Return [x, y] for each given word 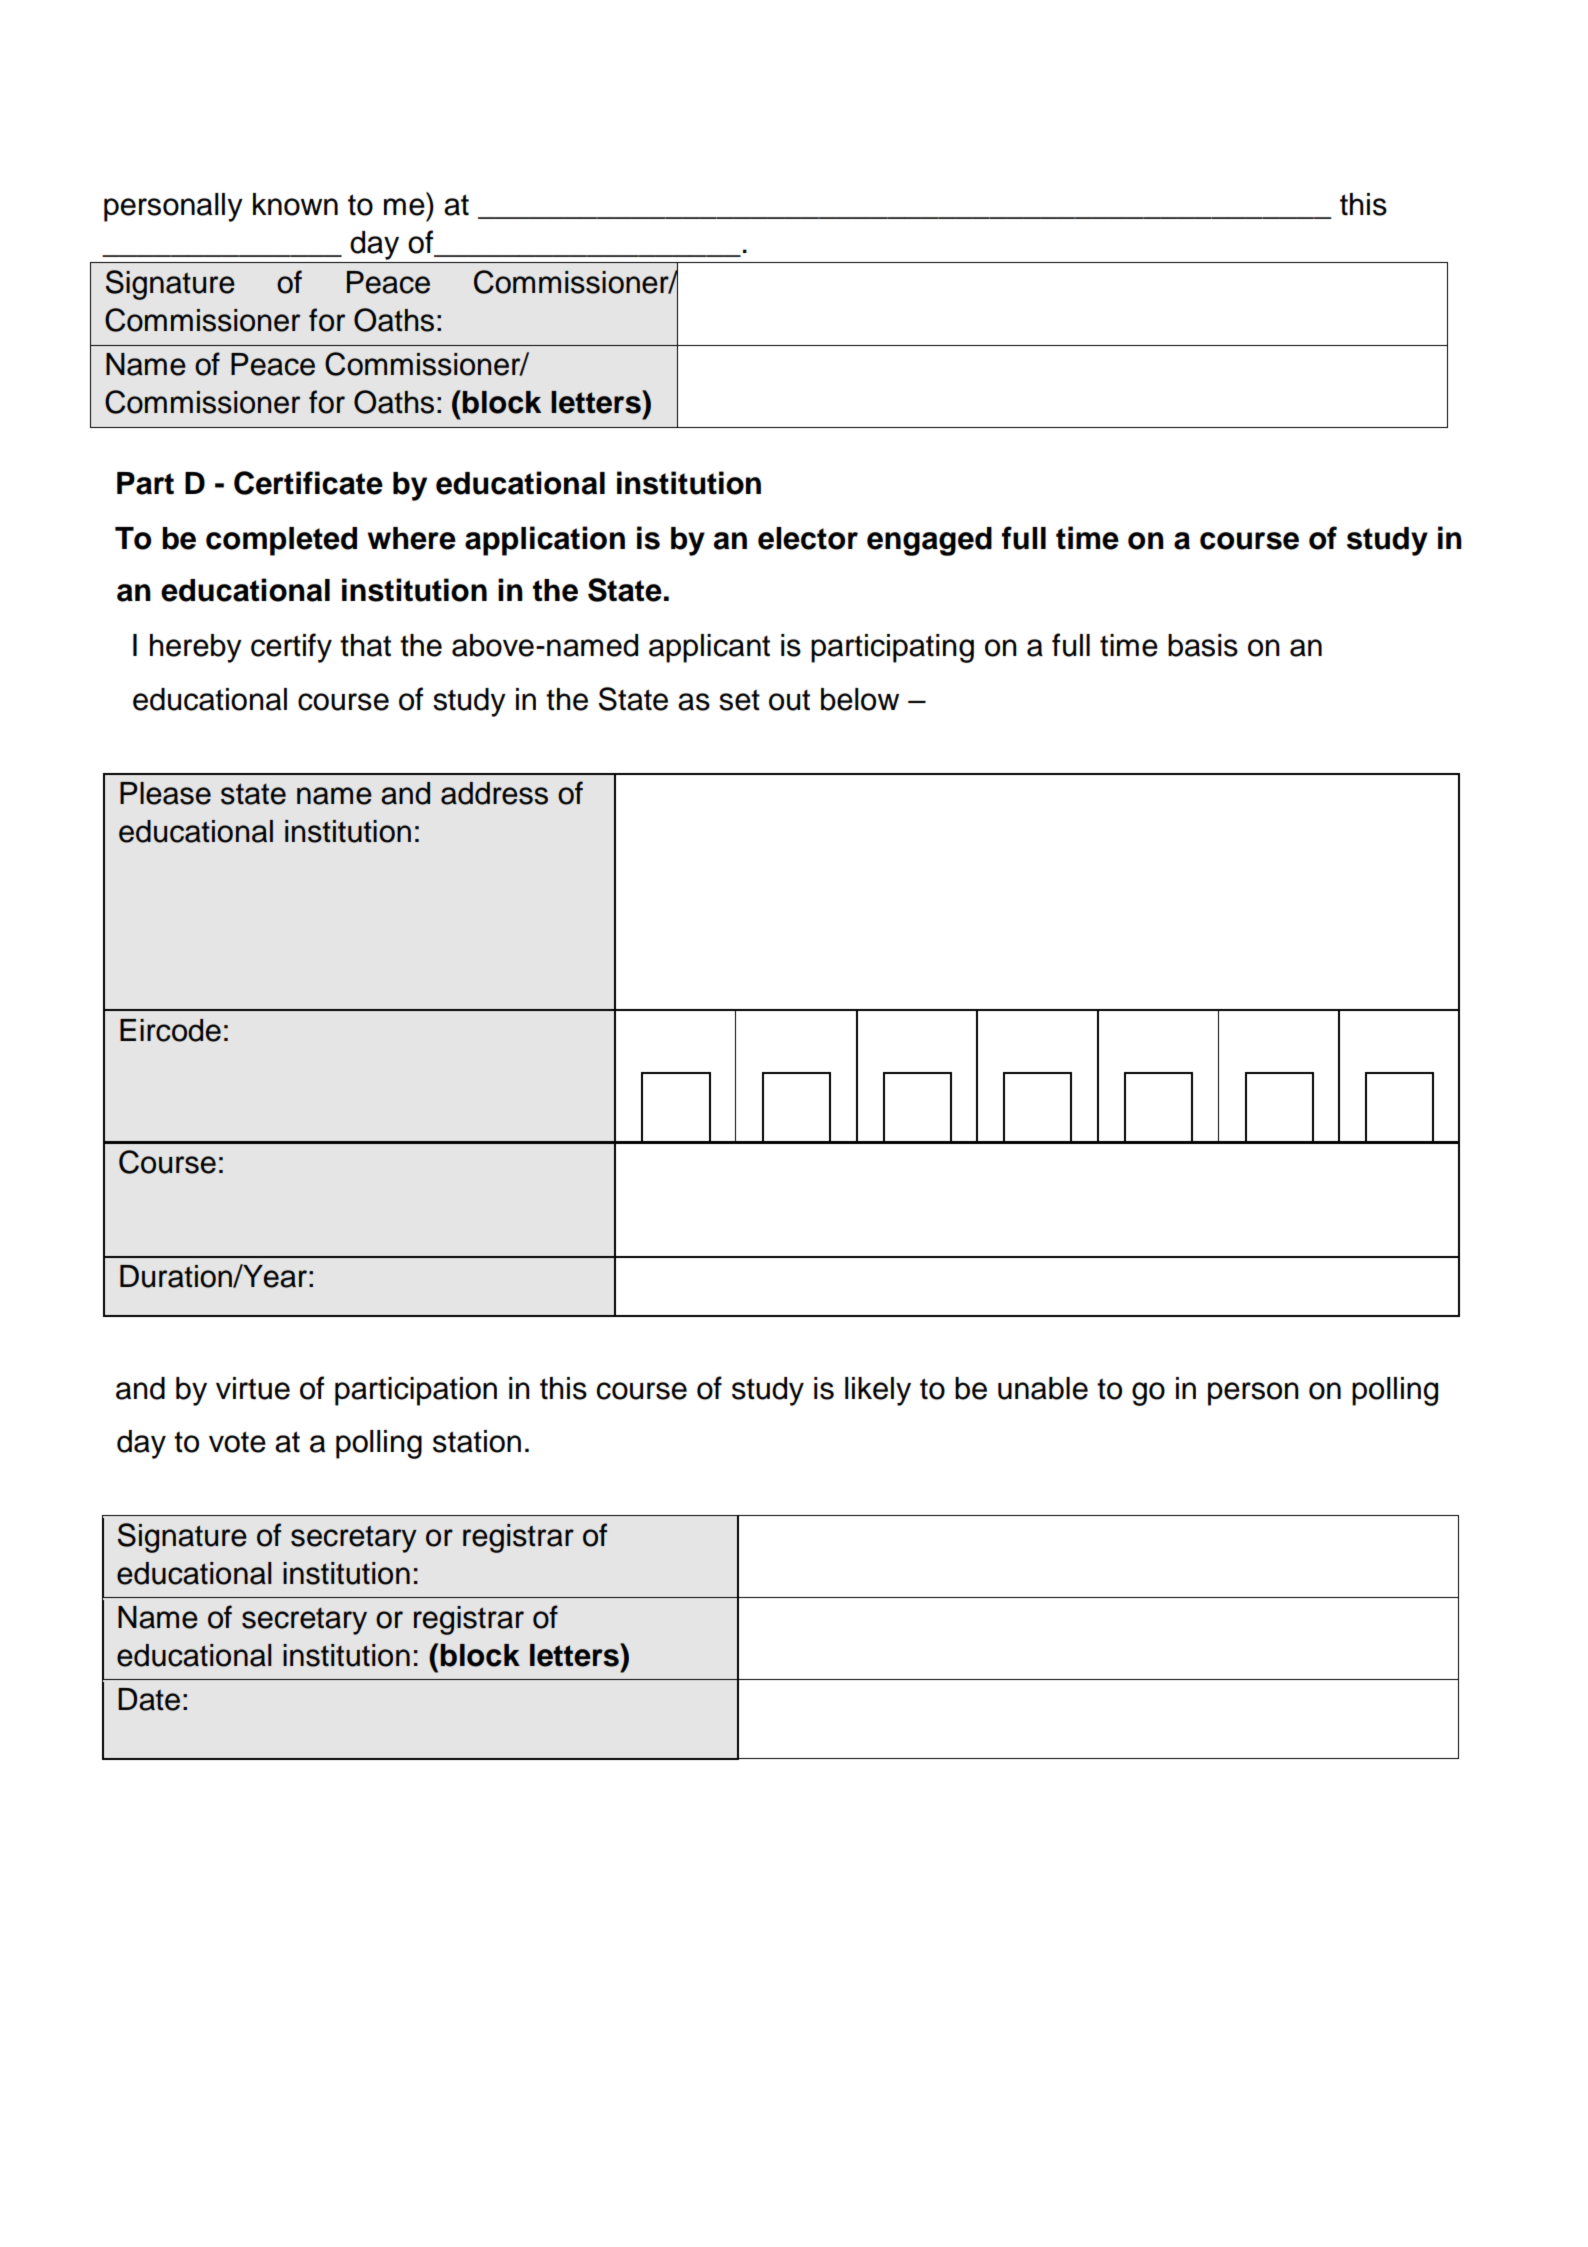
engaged [929, 541]
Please [165, 793]
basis [1203, 645]
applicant [709, 648]
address [494, 793]
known [295, 204]
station [477, 1441]
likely [878, 1391]
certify [291, 648]
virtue [253, 1388]
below [860, 699]
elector [808, 538]
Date [149, 1699]
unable [1043, 1388]
